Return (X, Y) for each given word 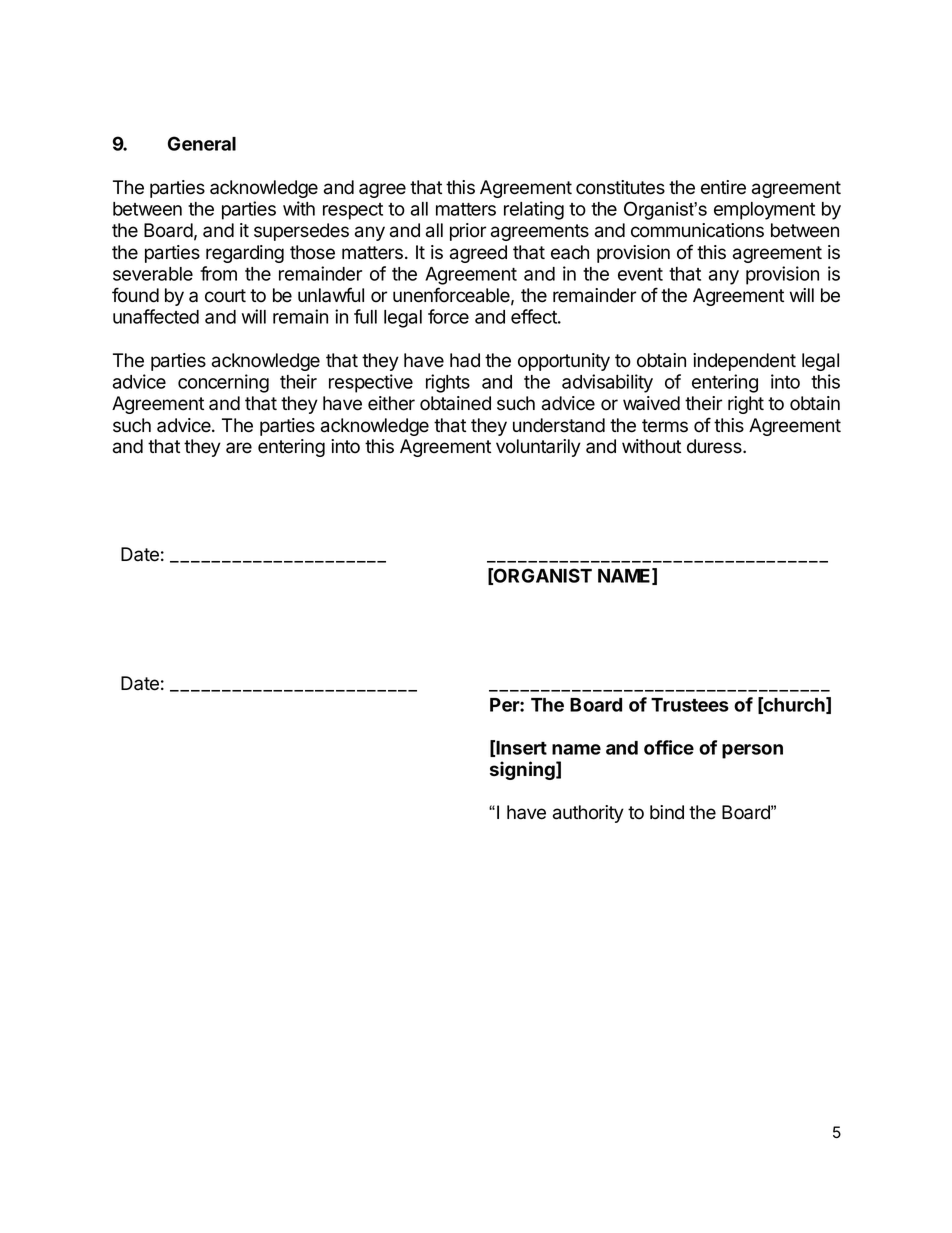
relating (534, 210)
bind (667, 812)
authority (588, 814)
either (391, 403)
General (202, 143)
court (225, 296)
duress (715, 446)
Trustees (690, 705)
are (239, 448)
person (752, 751)
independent (744, 362)
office (669, 747)
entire (723, 187)
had (465, 360)
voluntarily (538, 448)
